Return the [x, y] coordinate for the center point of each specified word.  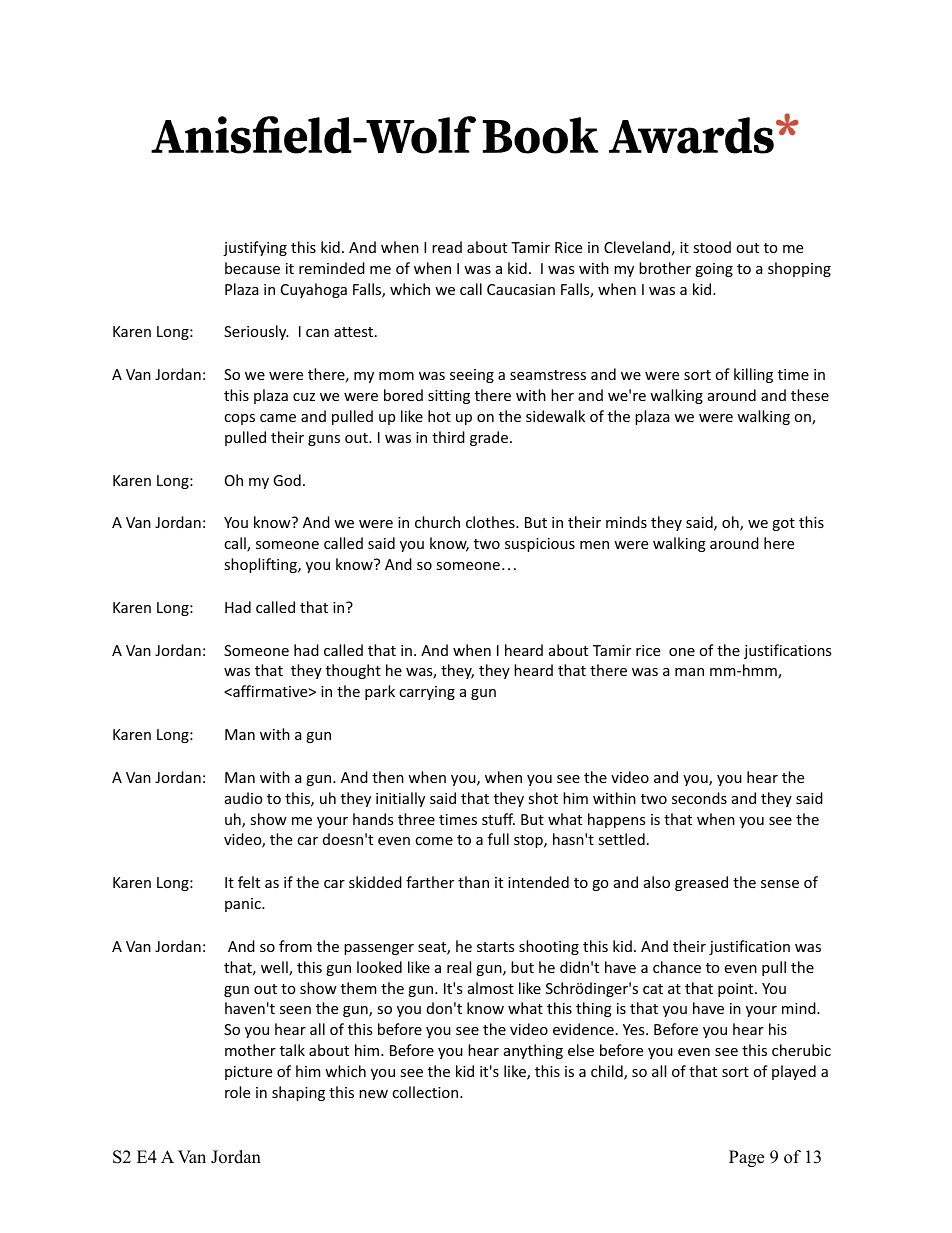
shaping [298, 1093]
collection [426, 1092]
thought [353, 671]
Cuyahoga [314, 290]
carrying [427, 693]
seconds [699, 798]
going [714, 270]
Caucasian [521, 289]
